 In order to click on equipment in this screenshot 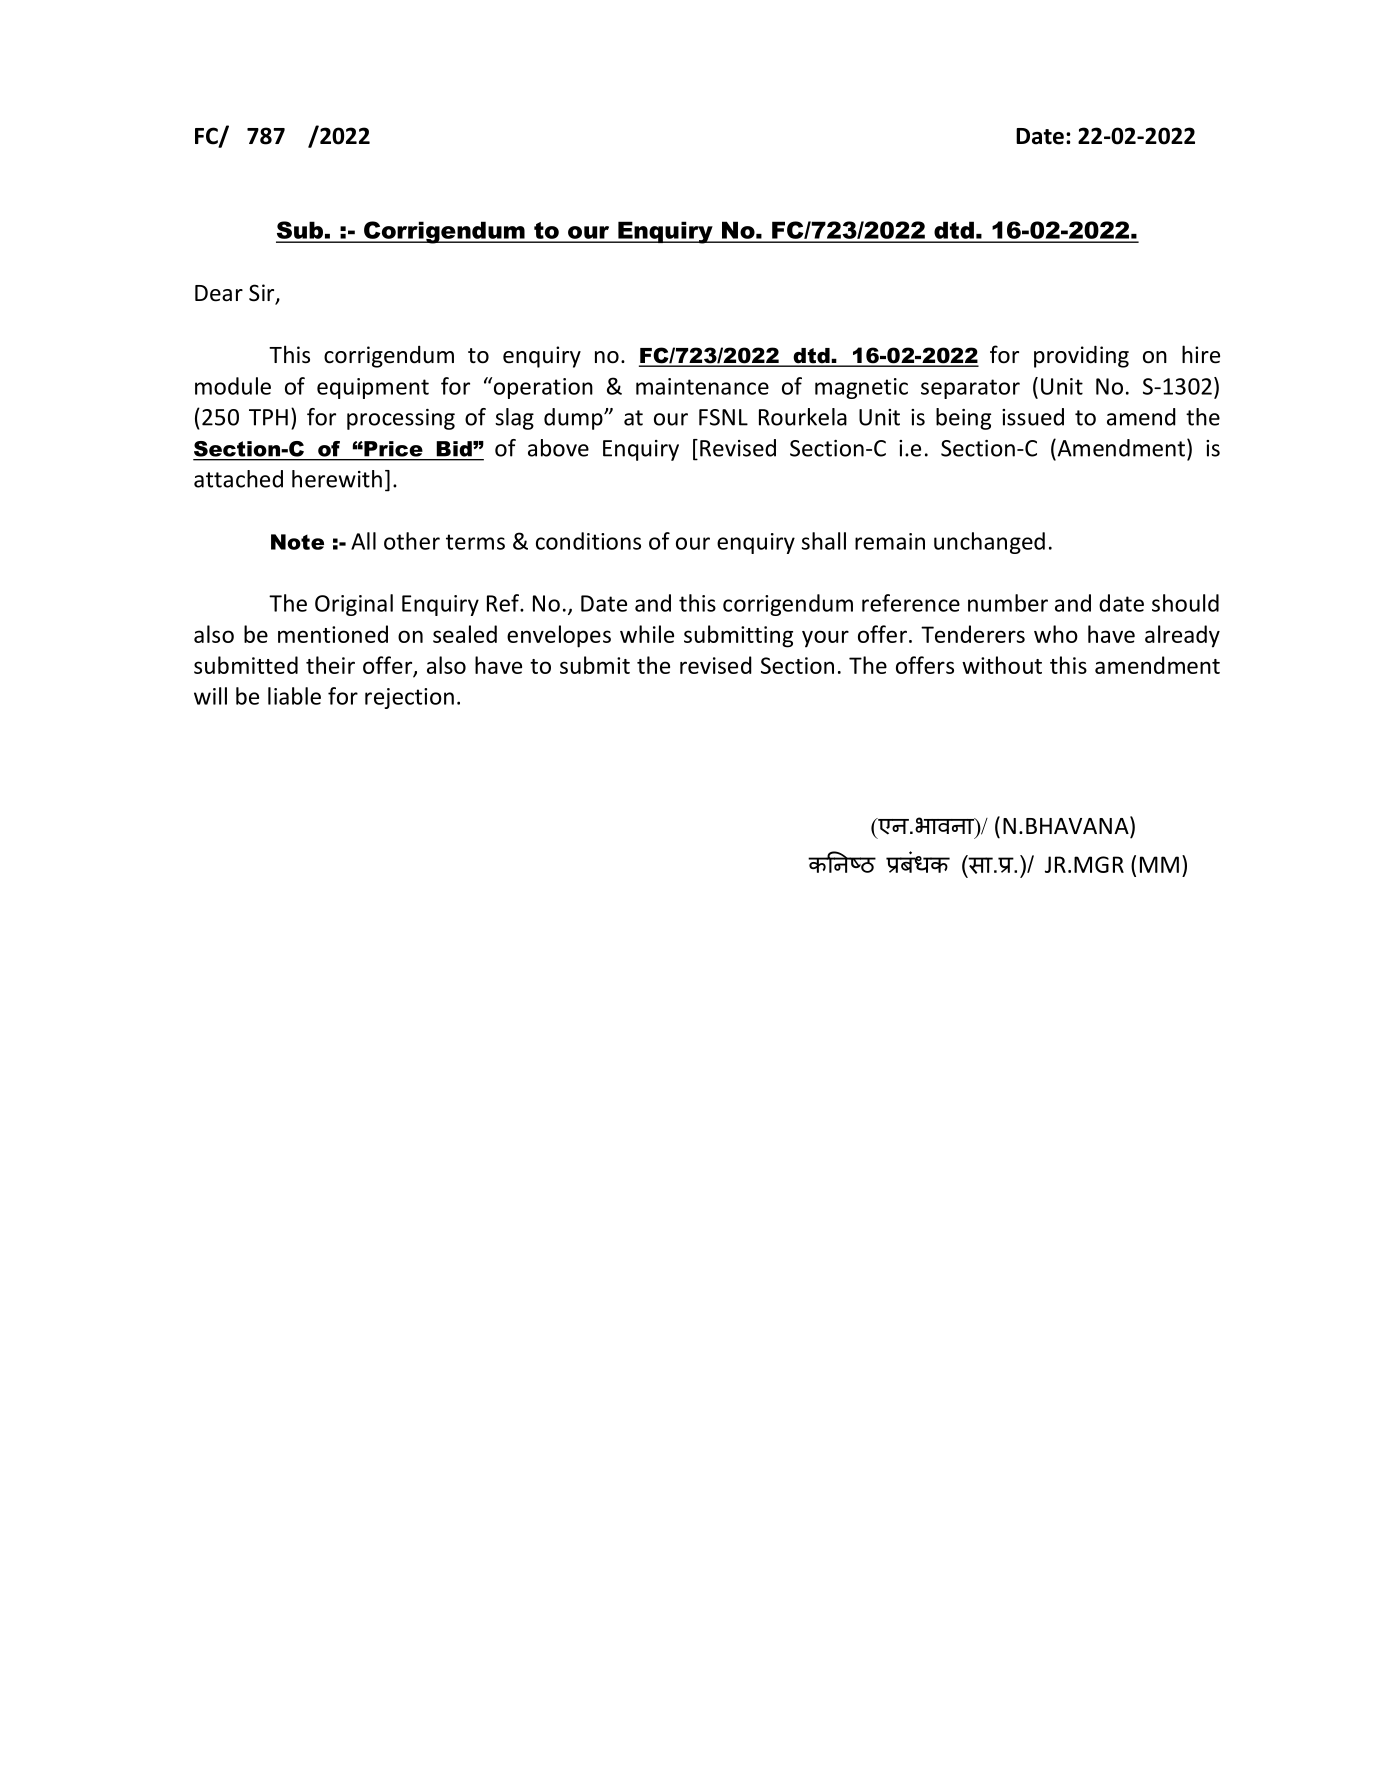, I will do `click(373, 388)`.
